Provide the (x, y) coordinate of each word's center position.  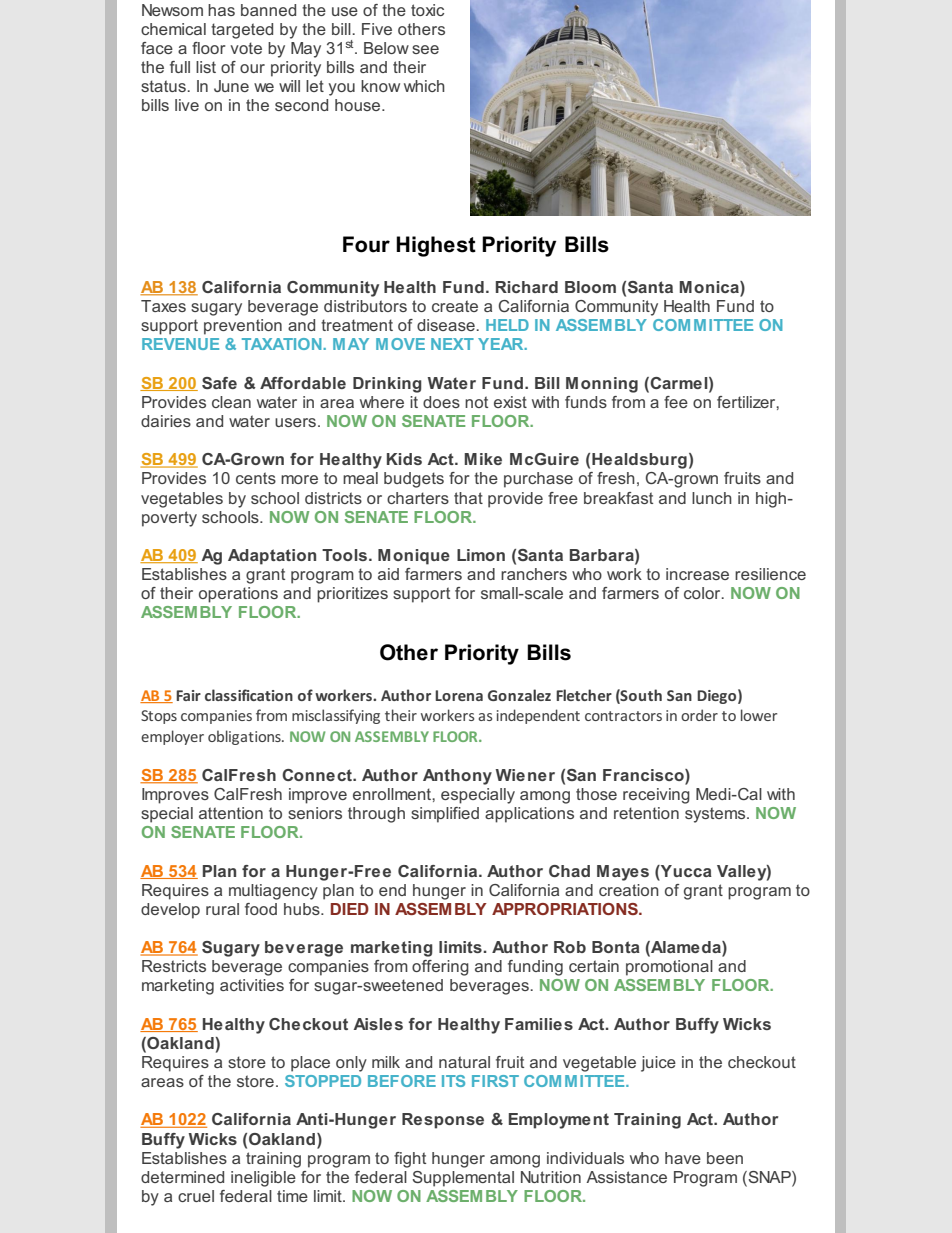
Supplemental (463, 1179)
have (683, 1158)
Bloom (590, 287)
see (425, 49)
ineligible (263, 1179)
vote (246, 48)
